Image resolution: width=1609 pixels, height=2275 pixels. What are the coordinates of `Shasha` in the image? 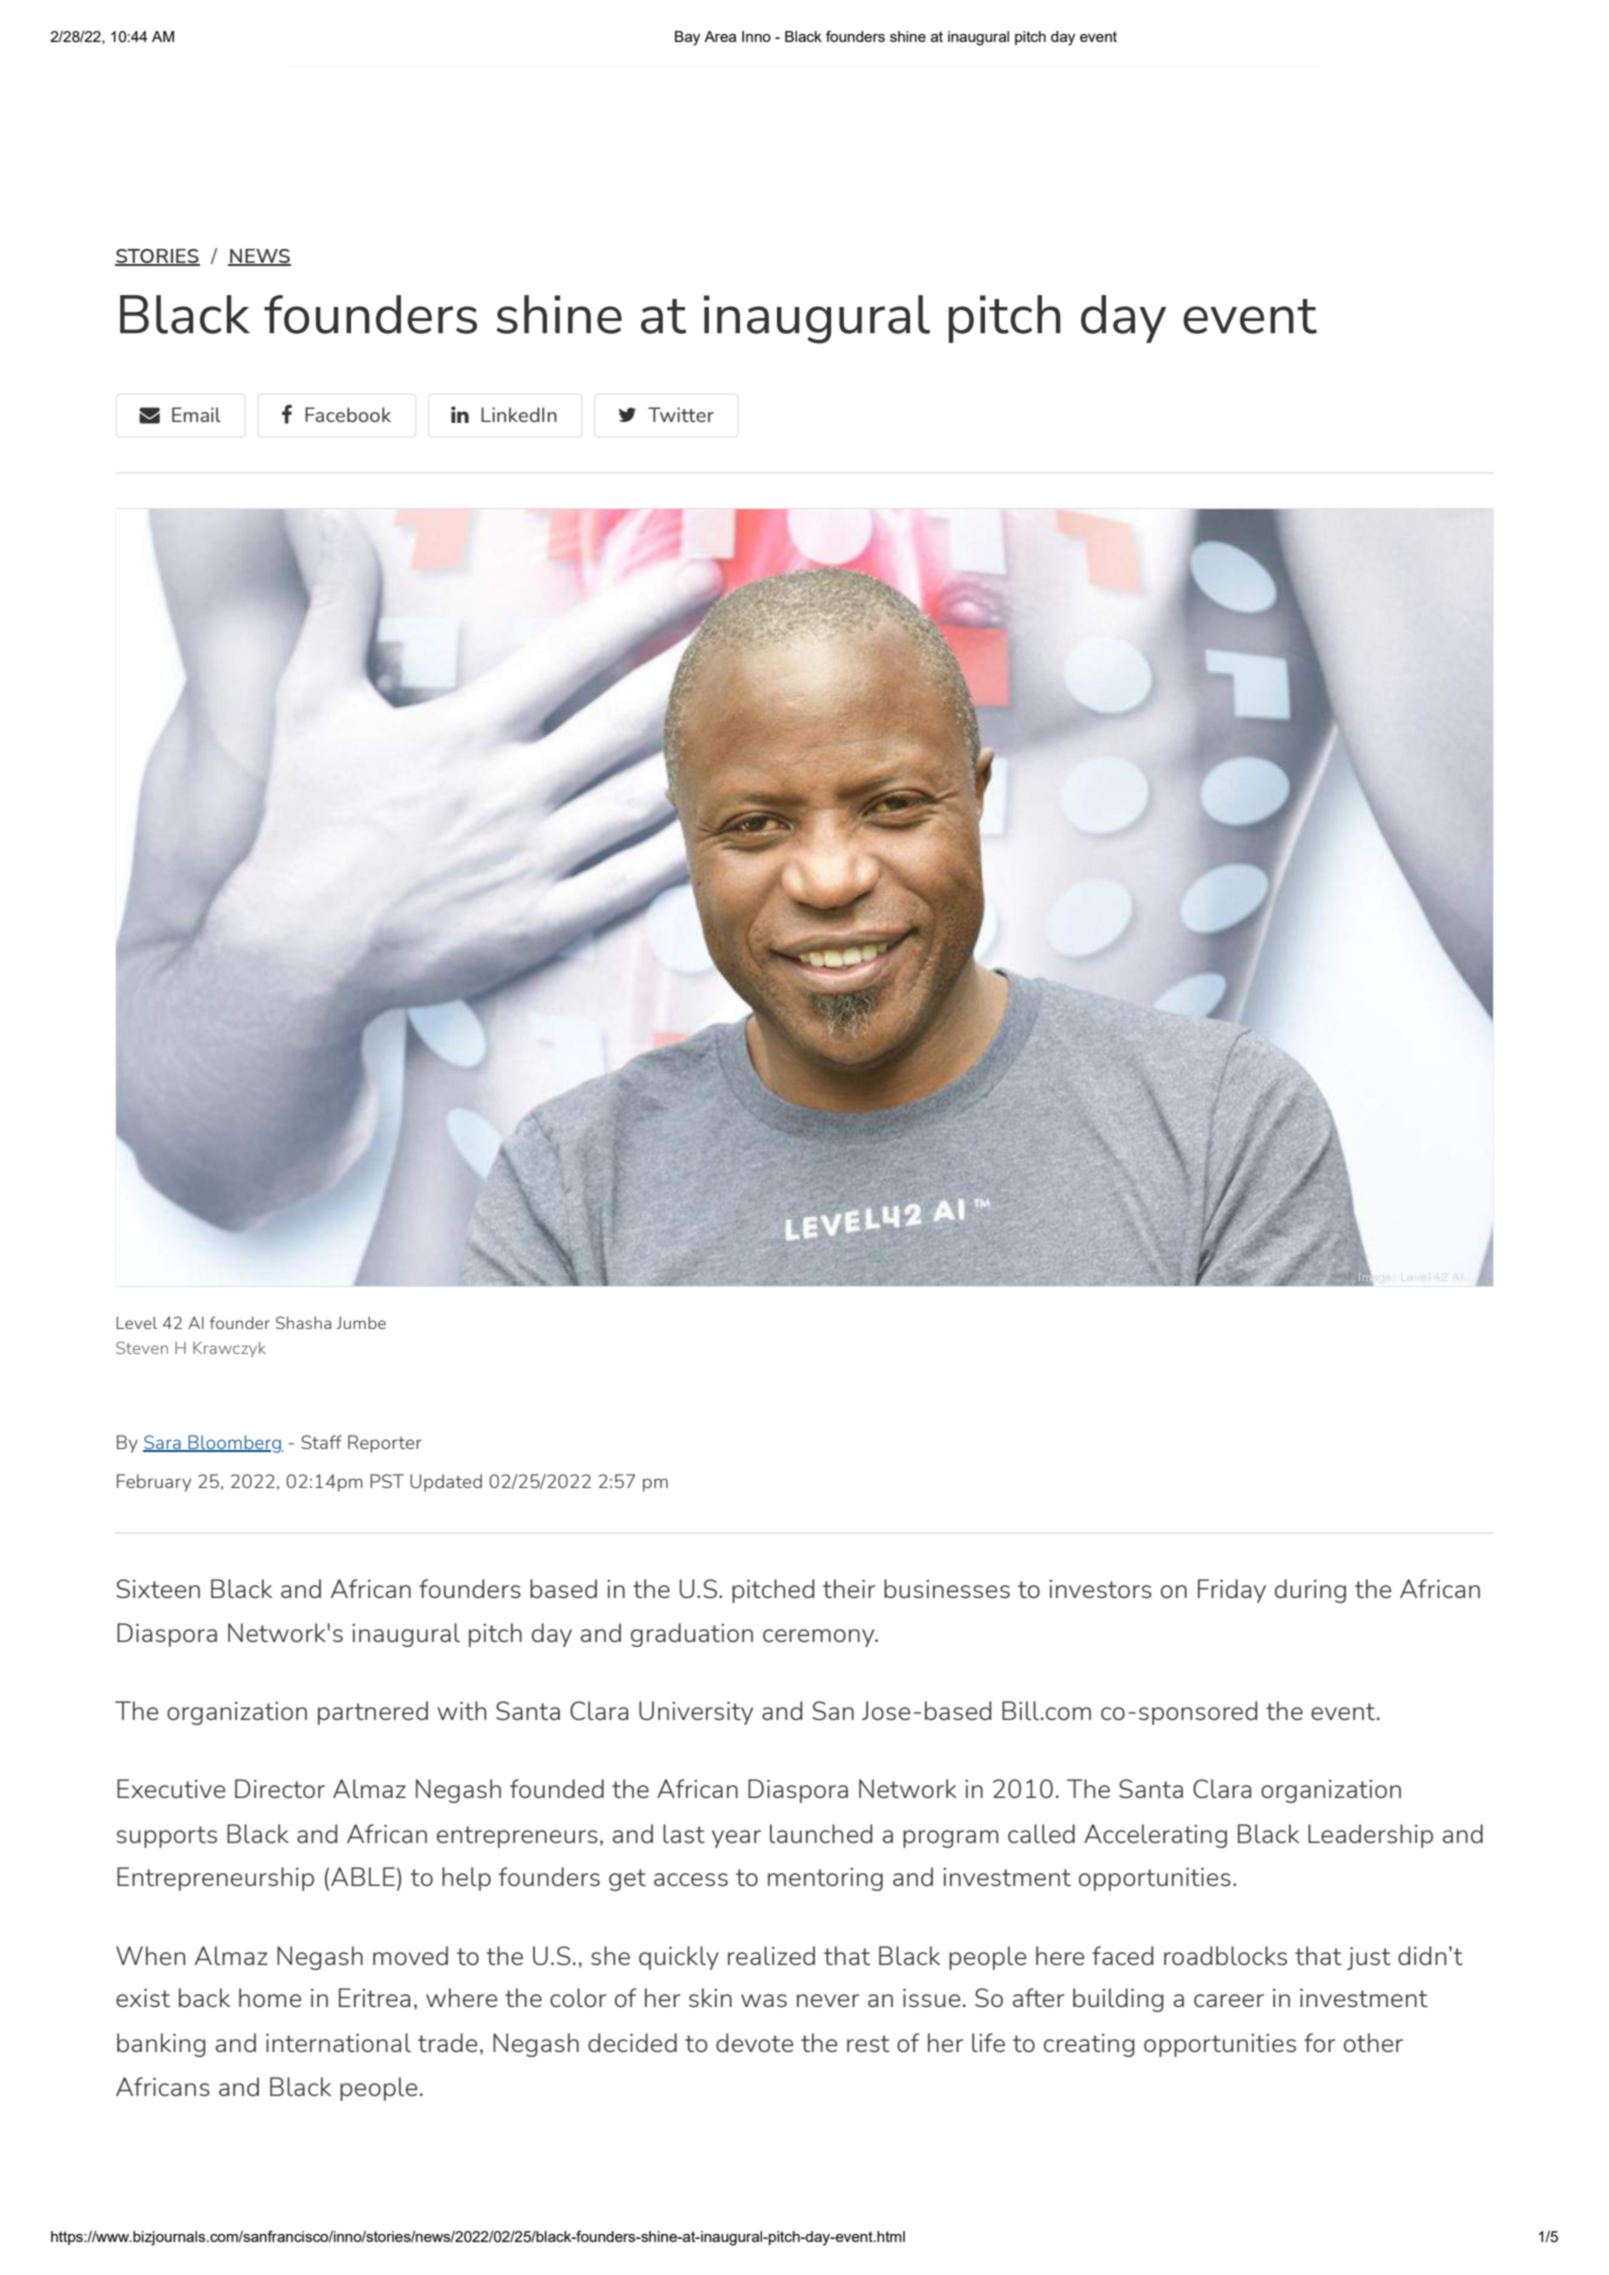 It's located at (303, 1322).
